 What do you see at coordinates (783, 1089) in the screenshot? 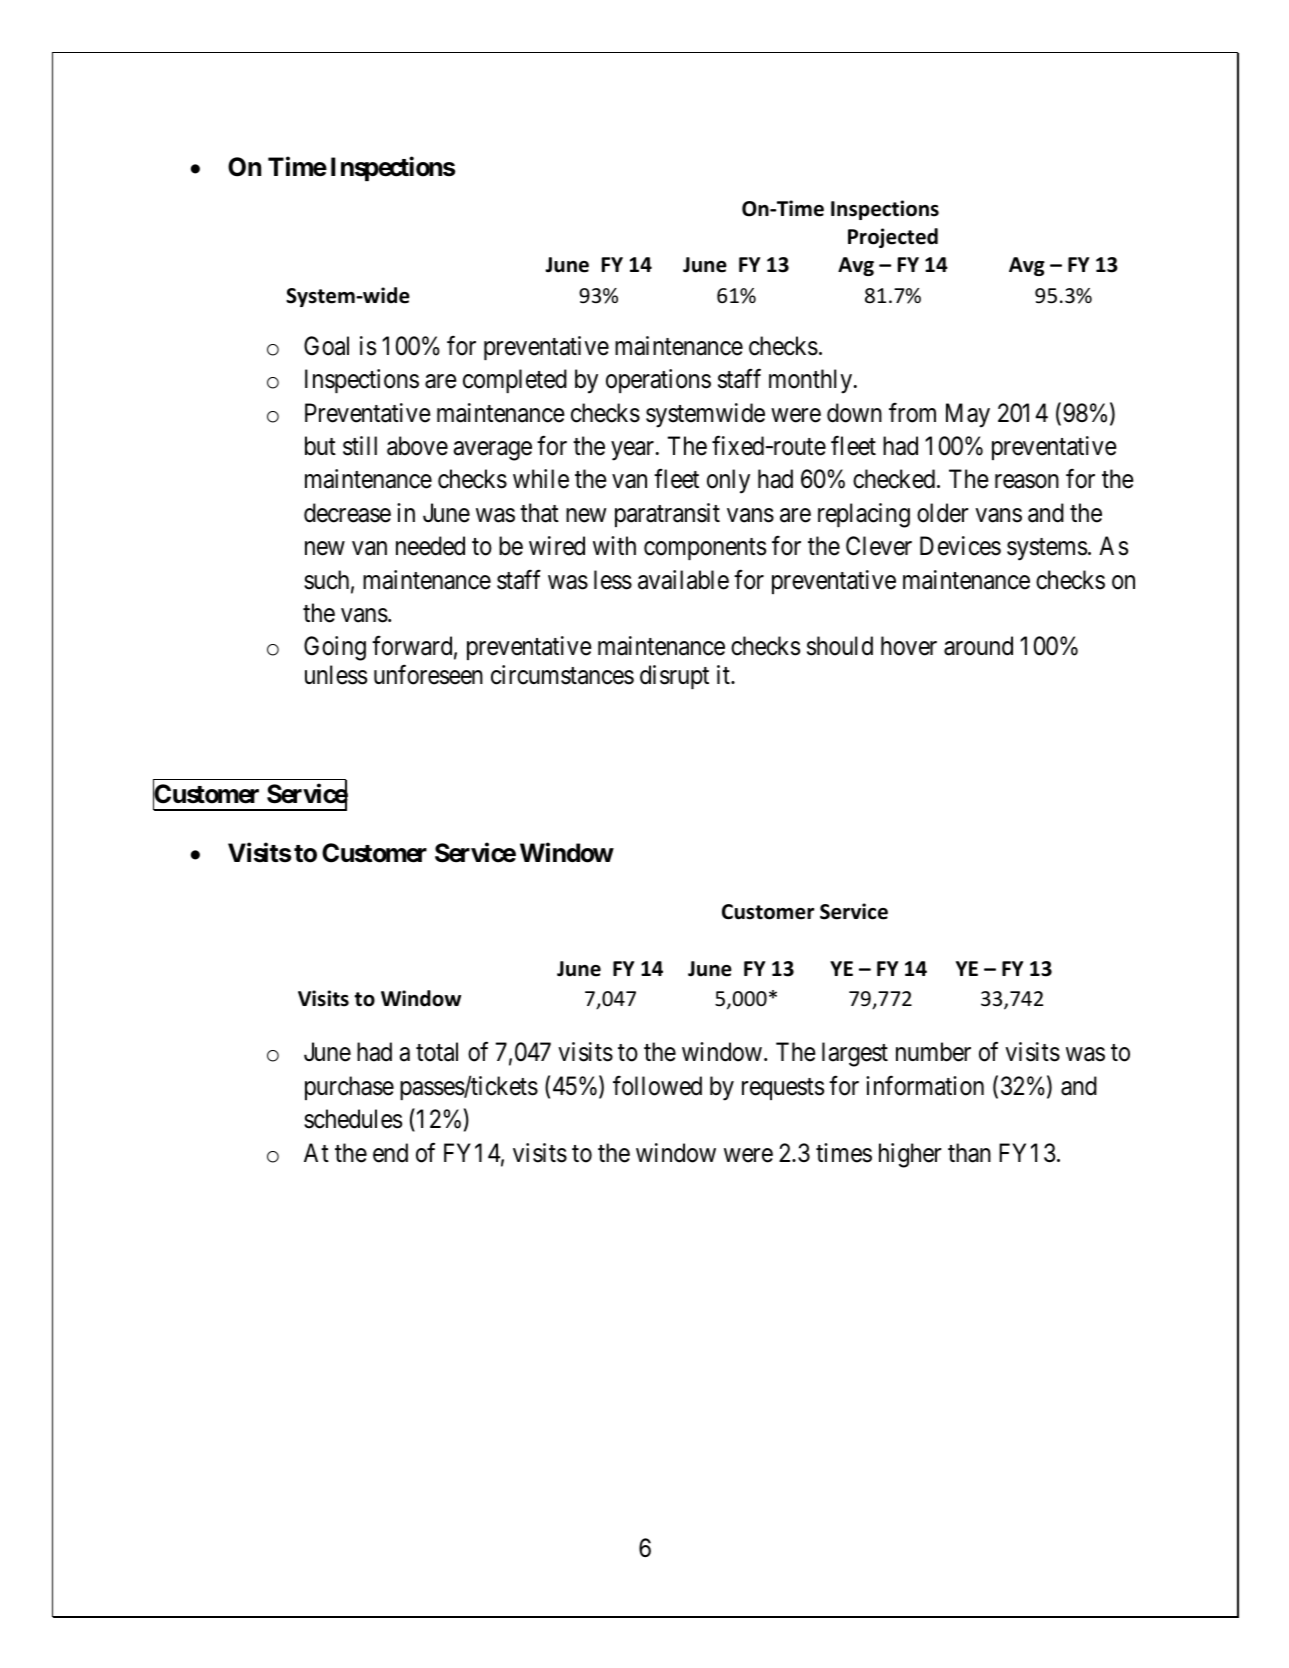
I see `requests` at bounding box center [783, 1089].
